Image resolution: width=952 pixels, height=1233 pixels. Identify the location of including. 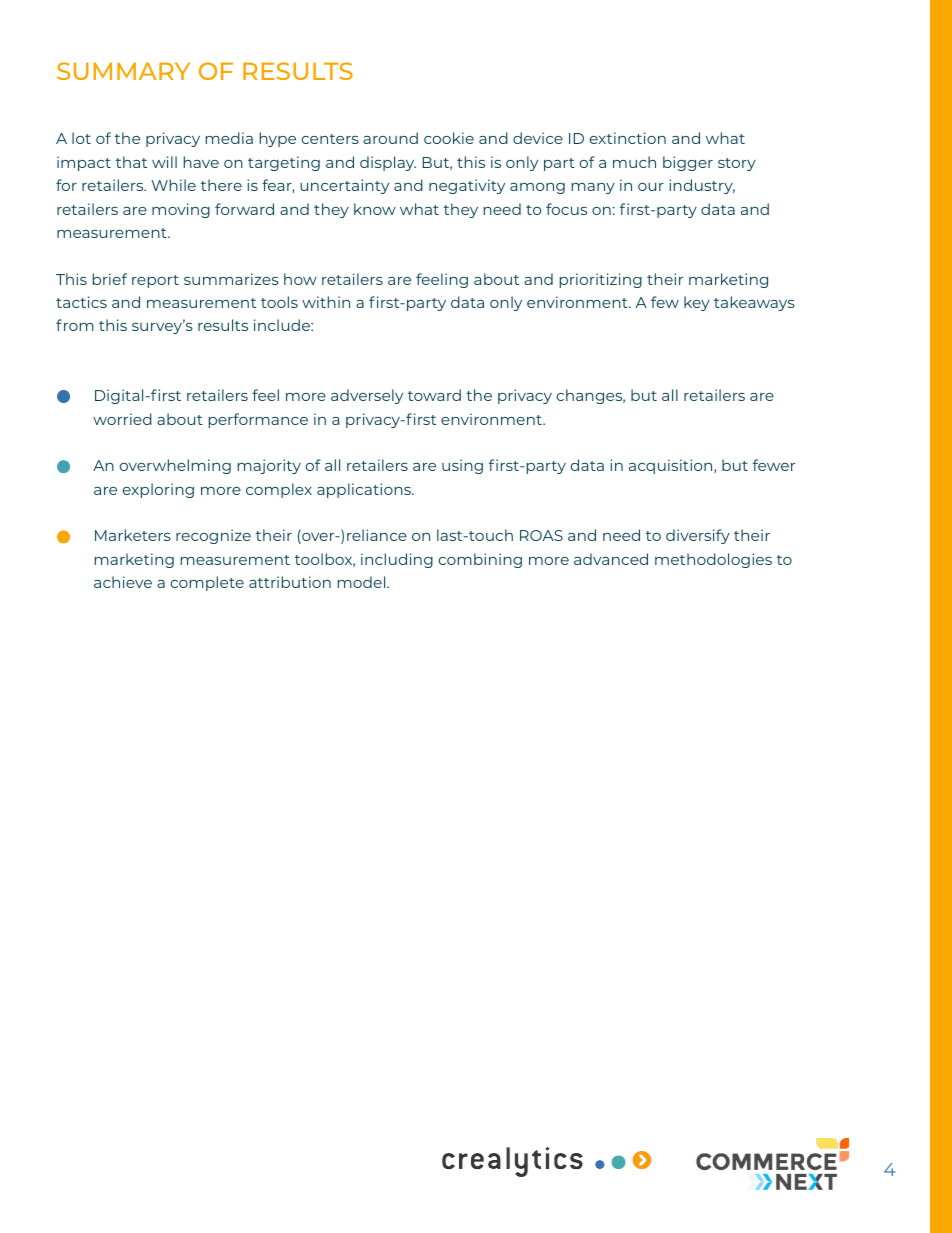
(397, 560).
